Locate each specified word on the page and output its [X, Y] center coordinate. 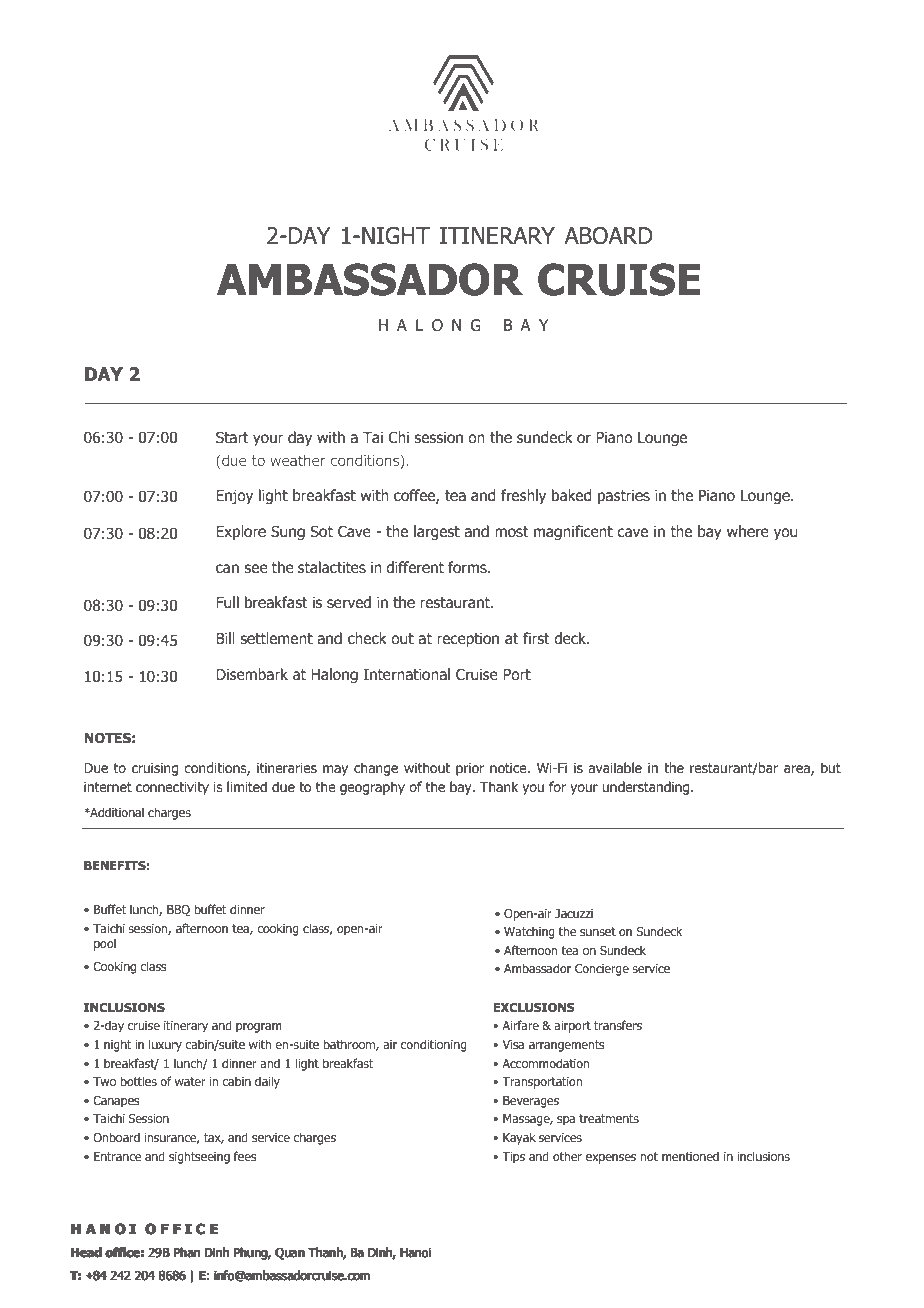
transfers [618, 1025]
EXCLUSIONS [534, 1007]
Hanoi [416, 1252]
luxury [165, 1045]
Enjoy [234, 497]
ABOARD [608, 236]
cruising [155, 769]
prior [470, 769]
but [831, 767]
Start [232, 437]
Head [86, 1252]
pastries [624, 497]
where [748, 531]
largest [437, 532]
